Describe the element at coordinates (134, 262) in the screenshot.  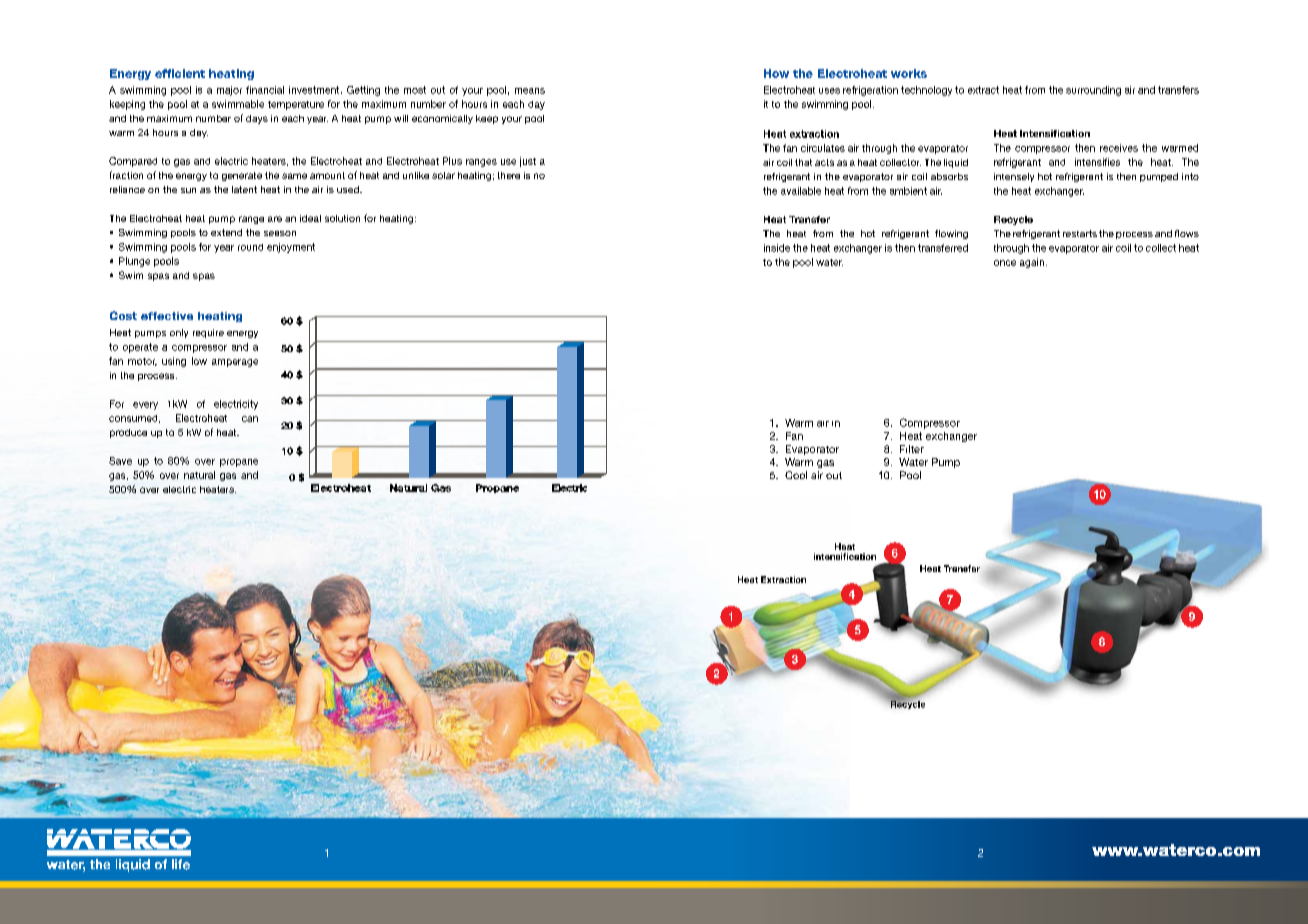
I see `Plunge` at that location.
